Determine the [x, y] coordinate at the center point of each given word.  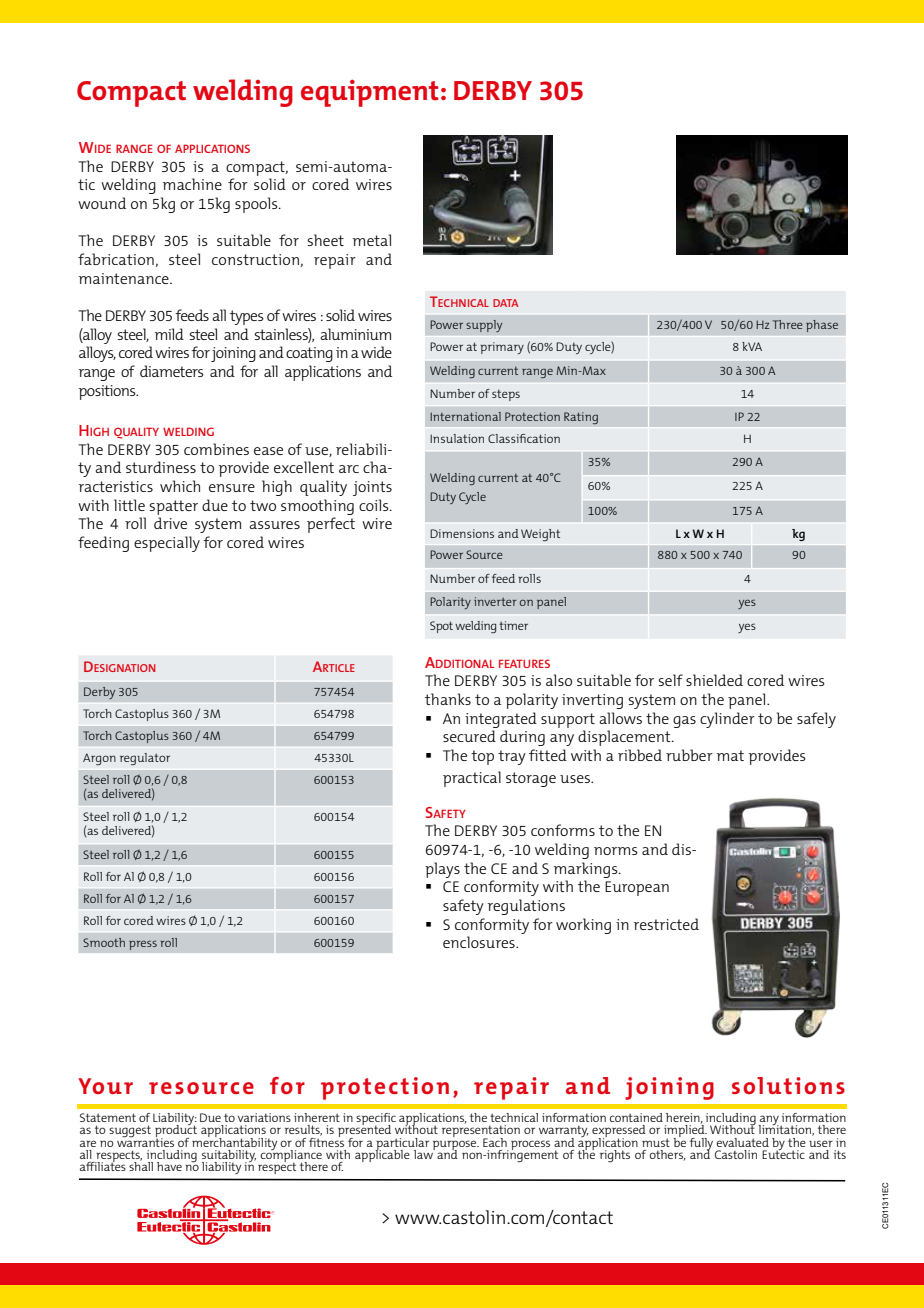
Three [788, 324]
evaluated [742, 1142]
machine [192, 184]
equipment [370, 93]
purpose [456, 1146]
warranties [145, 1141]
